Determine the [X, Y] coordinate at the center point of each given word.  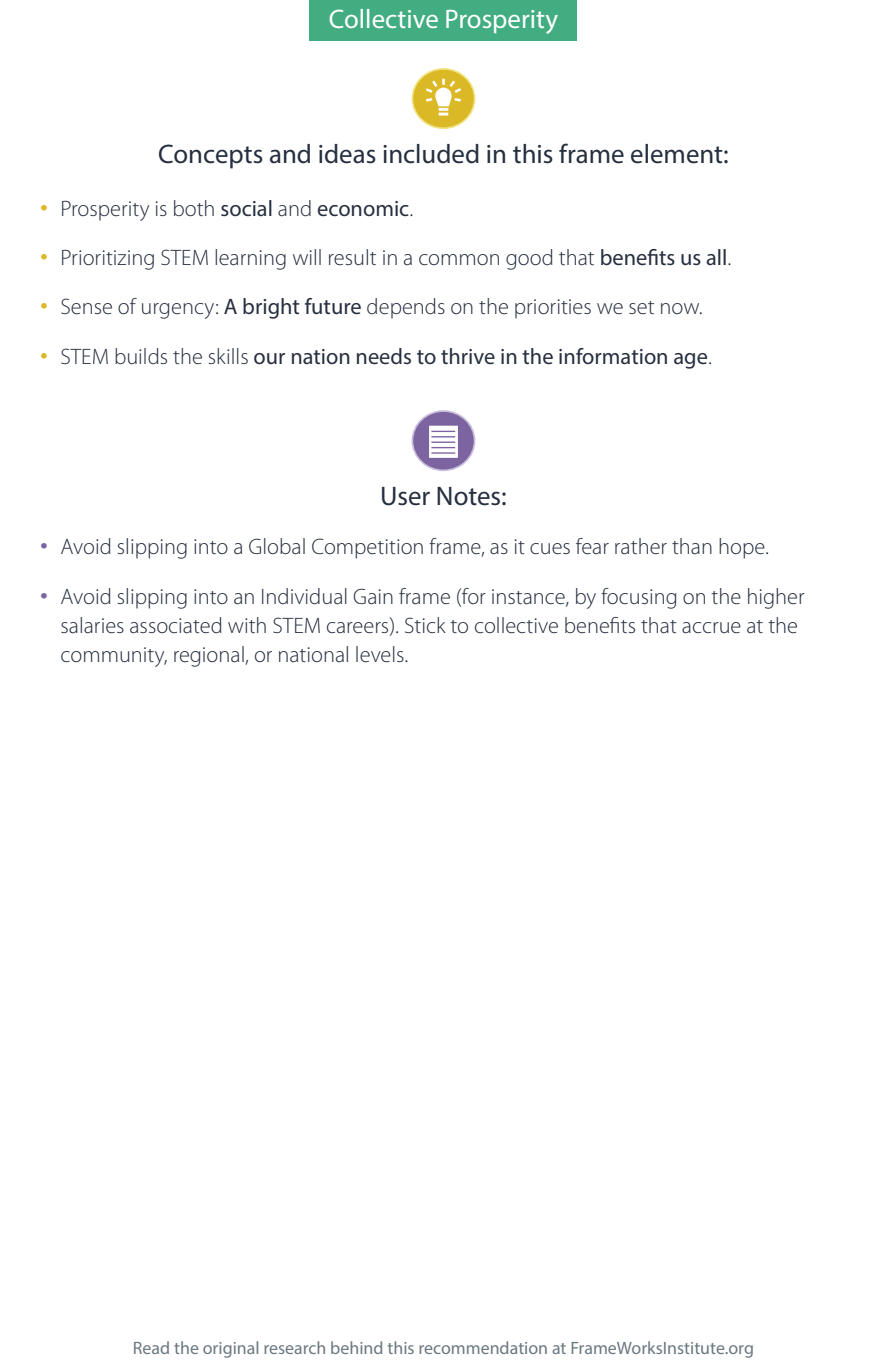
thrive [468, 356]
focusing [638, 598]
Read [151, 1347]
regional [210, 656]
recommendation [483, 1347]
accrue [711, 628]
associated [176, 625]
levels [381, 654]
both [194, 208]
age [692, 361]
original [230, 1349]
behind [356, 1347]
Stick [425, 625]
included [431, 154]
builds [141, 356]
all [716, 257]
